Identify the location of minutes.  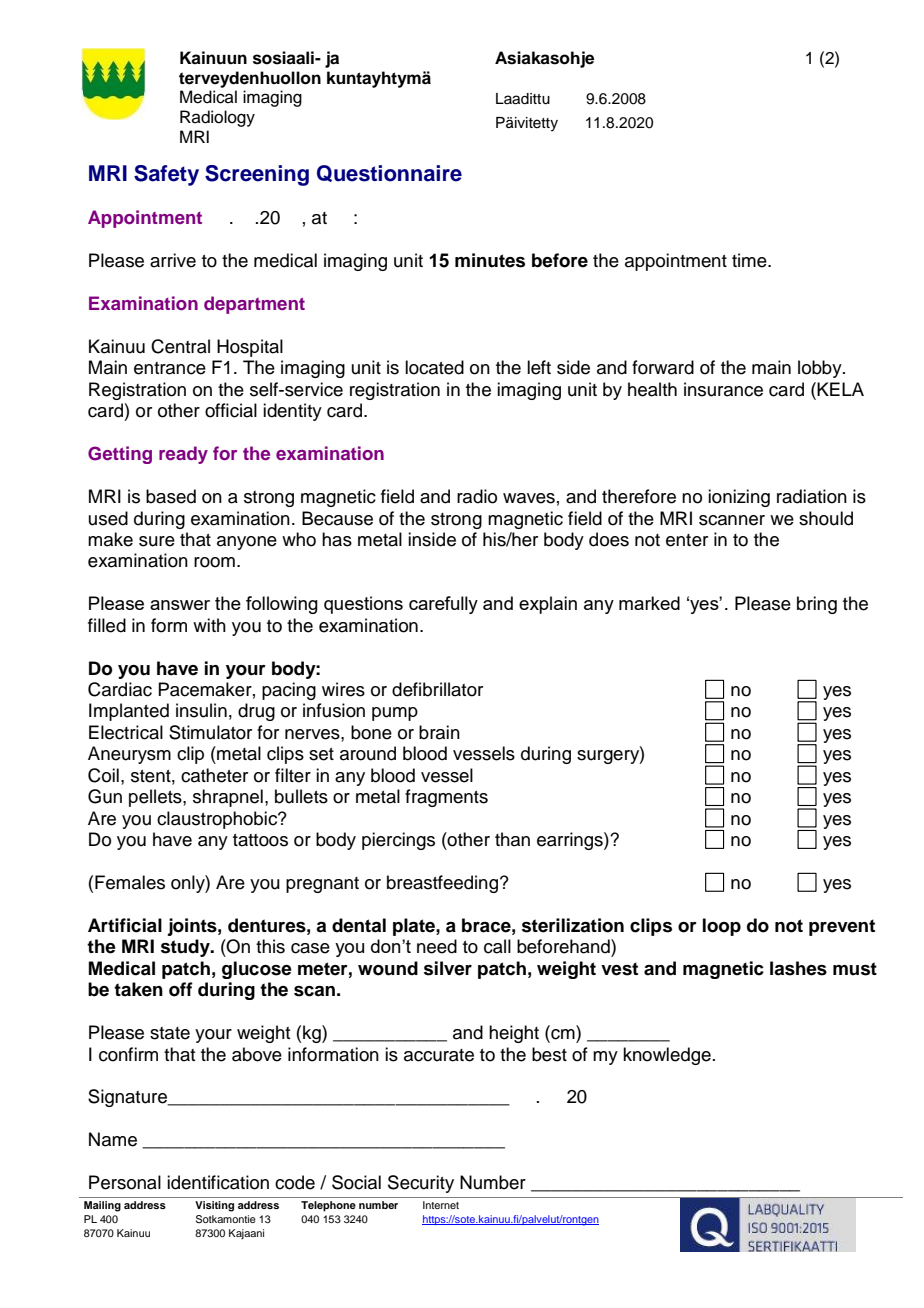
(490, 260).
